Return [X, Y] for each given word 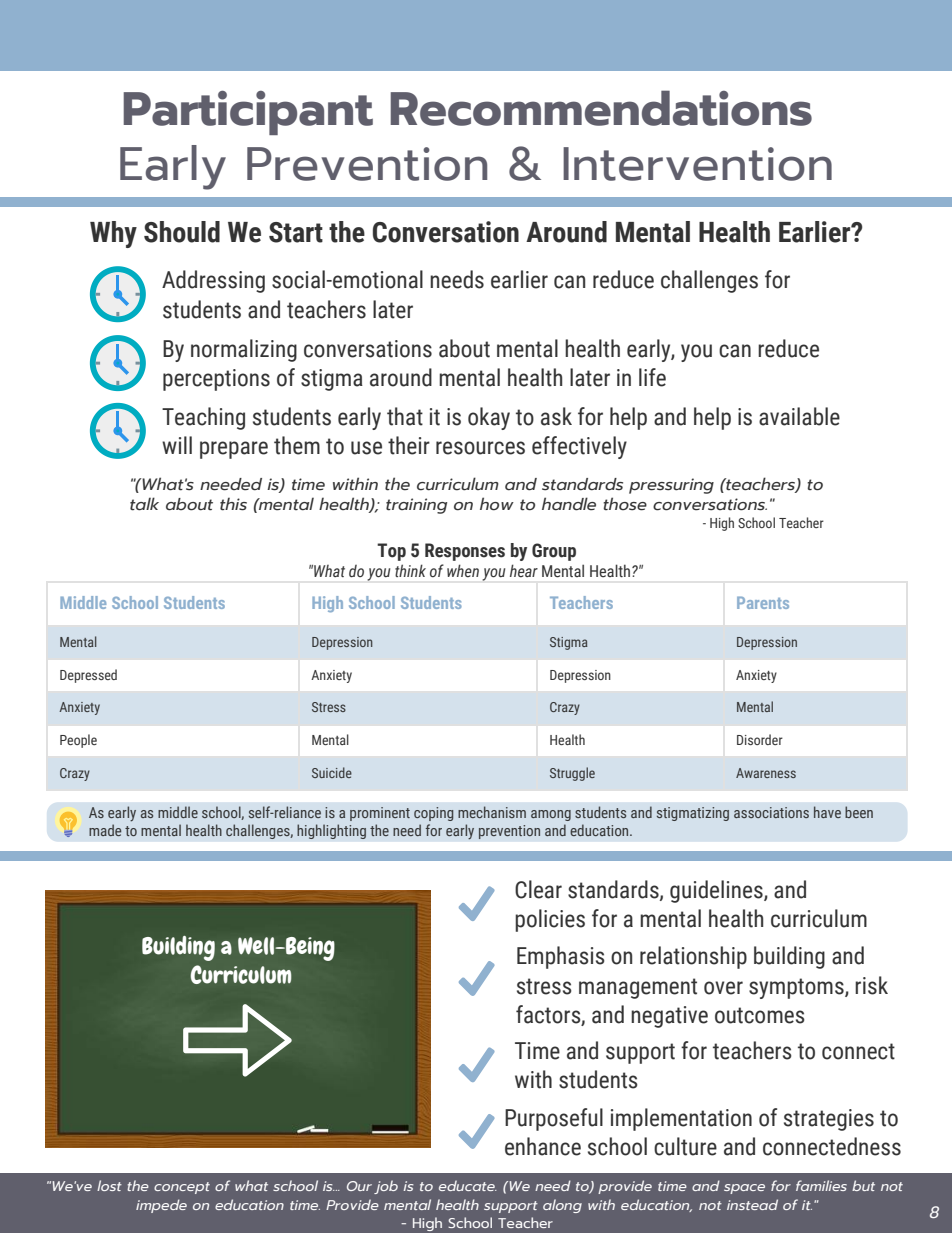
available [799, 416]
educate [468, 1185]
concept [182, 1188]
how [497, 504]
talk [144, 504]
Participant [248, 113]
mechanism [492, 812]
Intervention [697, 164]
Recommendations [601, 108]
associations [771, 812]
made [105, 830]
